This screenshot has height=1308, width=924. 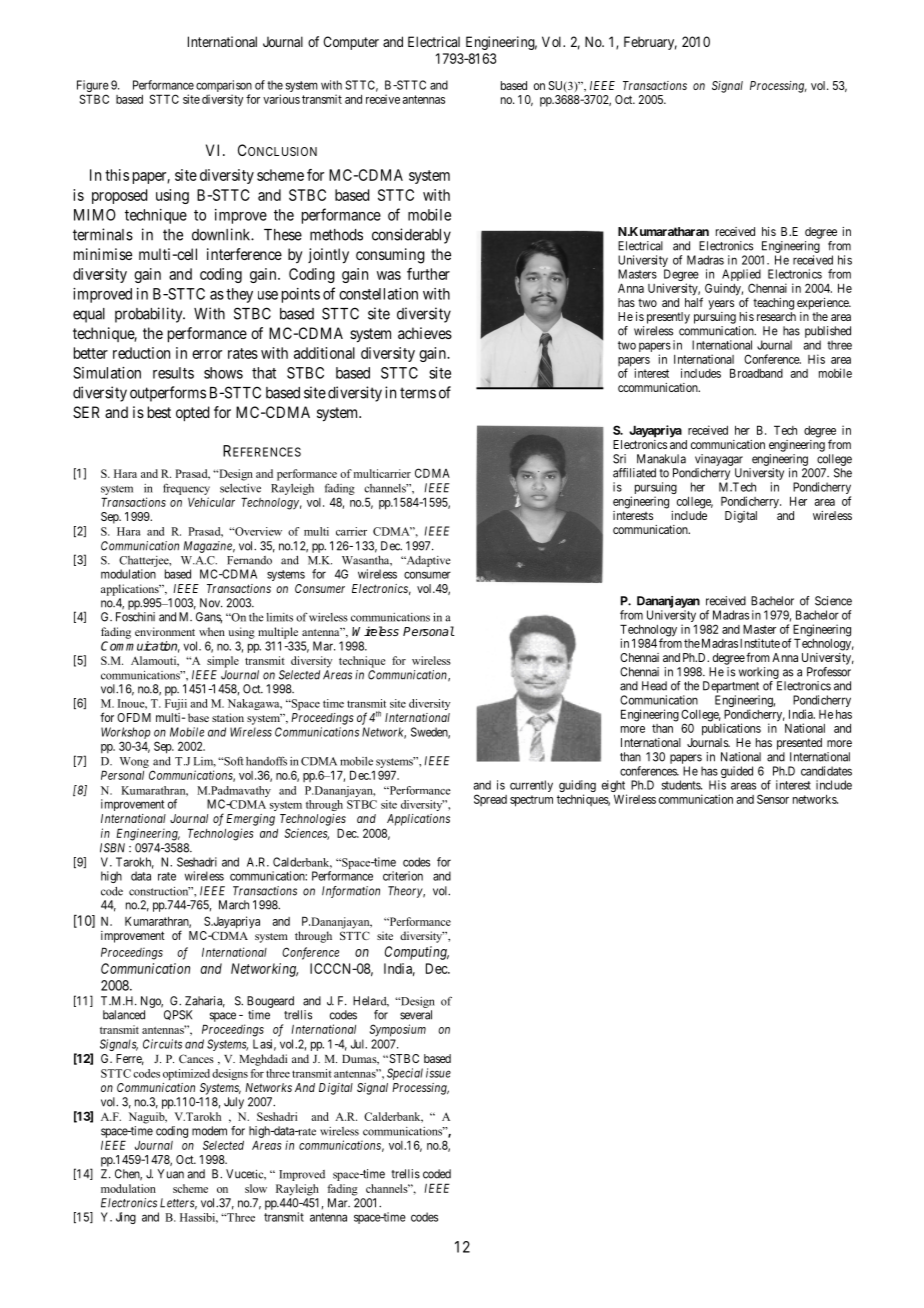 I want to click on Adaptive, so click(x=427, y=561).
